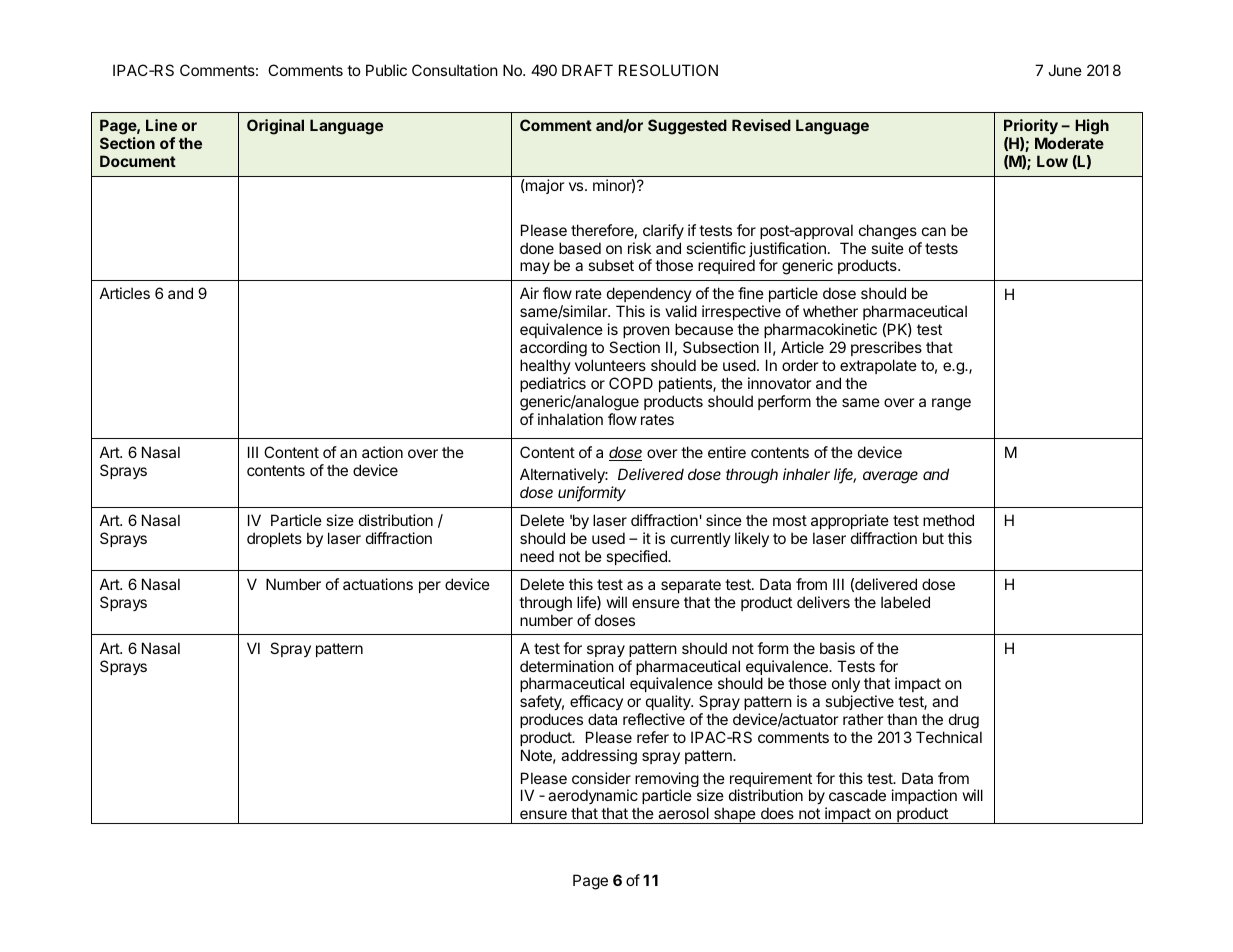  I want to click on droplets, so click(274, 539).
